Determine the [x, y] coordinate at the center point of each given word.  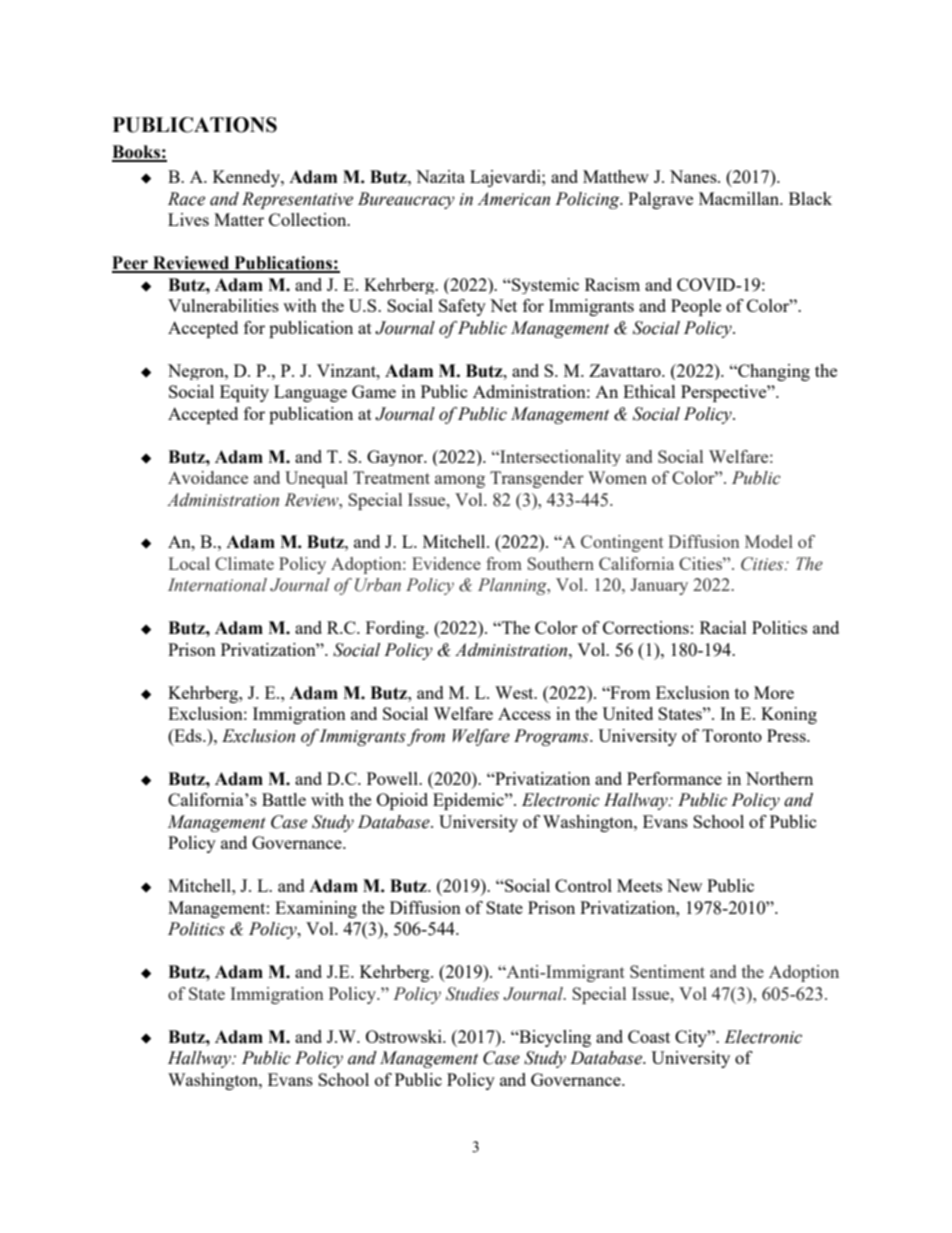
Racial [723, 627]
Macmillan [740, 198]
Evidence [446, 563]
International [217, 585]
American [513, 199]
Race [186, 199]
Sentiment [667, 971]
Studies [472, 994]
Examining [316, 909]
